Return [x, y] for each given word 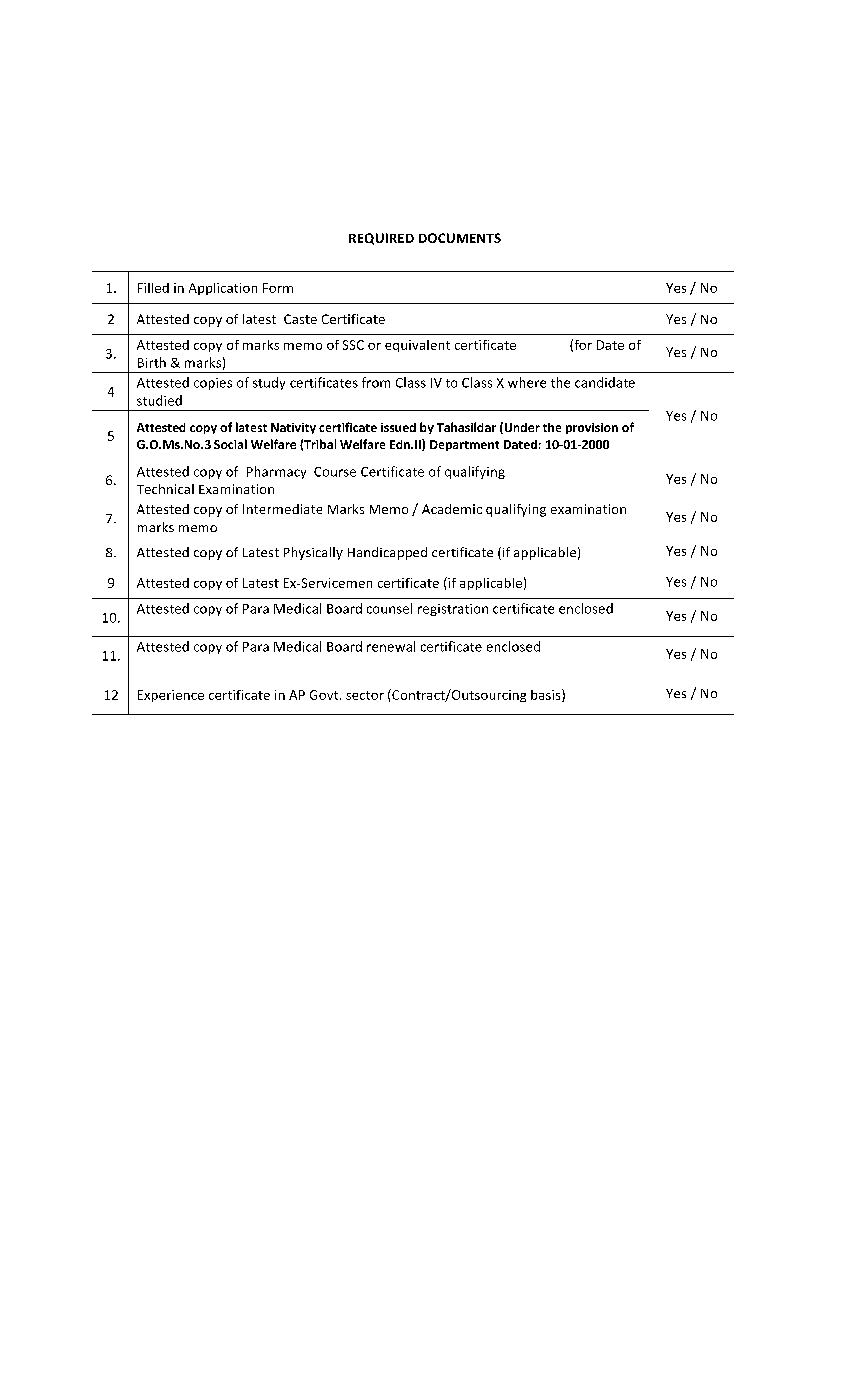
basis [547, 695]
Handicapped [387, 553]
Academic [452, 509]
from [376, 382]
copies [213, 384]
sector [365, 695]
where [527, 382]
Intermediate [282, 509]
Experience [171, 696]
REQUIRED [381, 239]
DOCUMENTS [460, 238]
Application [223, 289]
